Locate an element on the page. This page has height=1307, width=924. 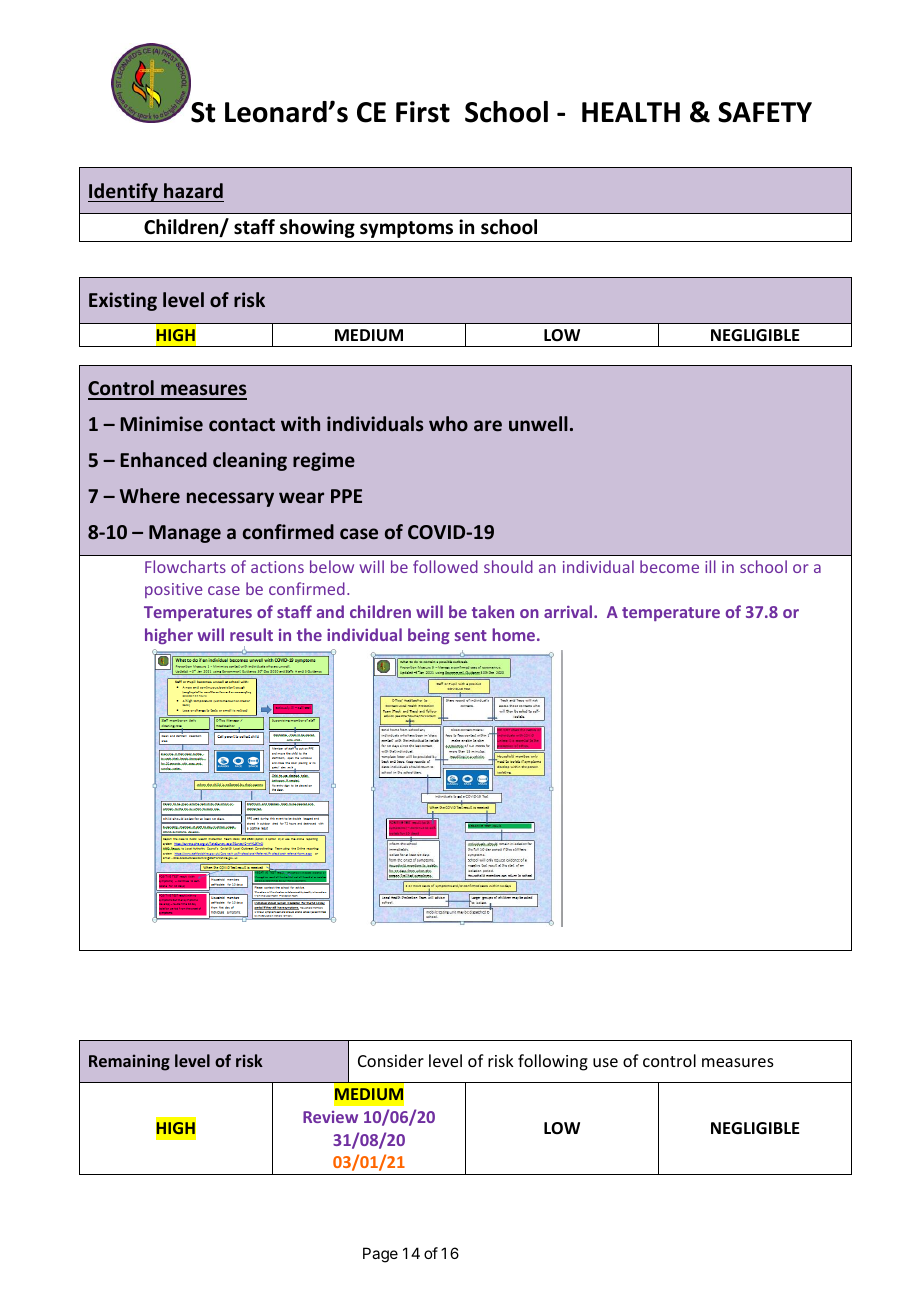
necessary is located at coordinates (230, 499).
